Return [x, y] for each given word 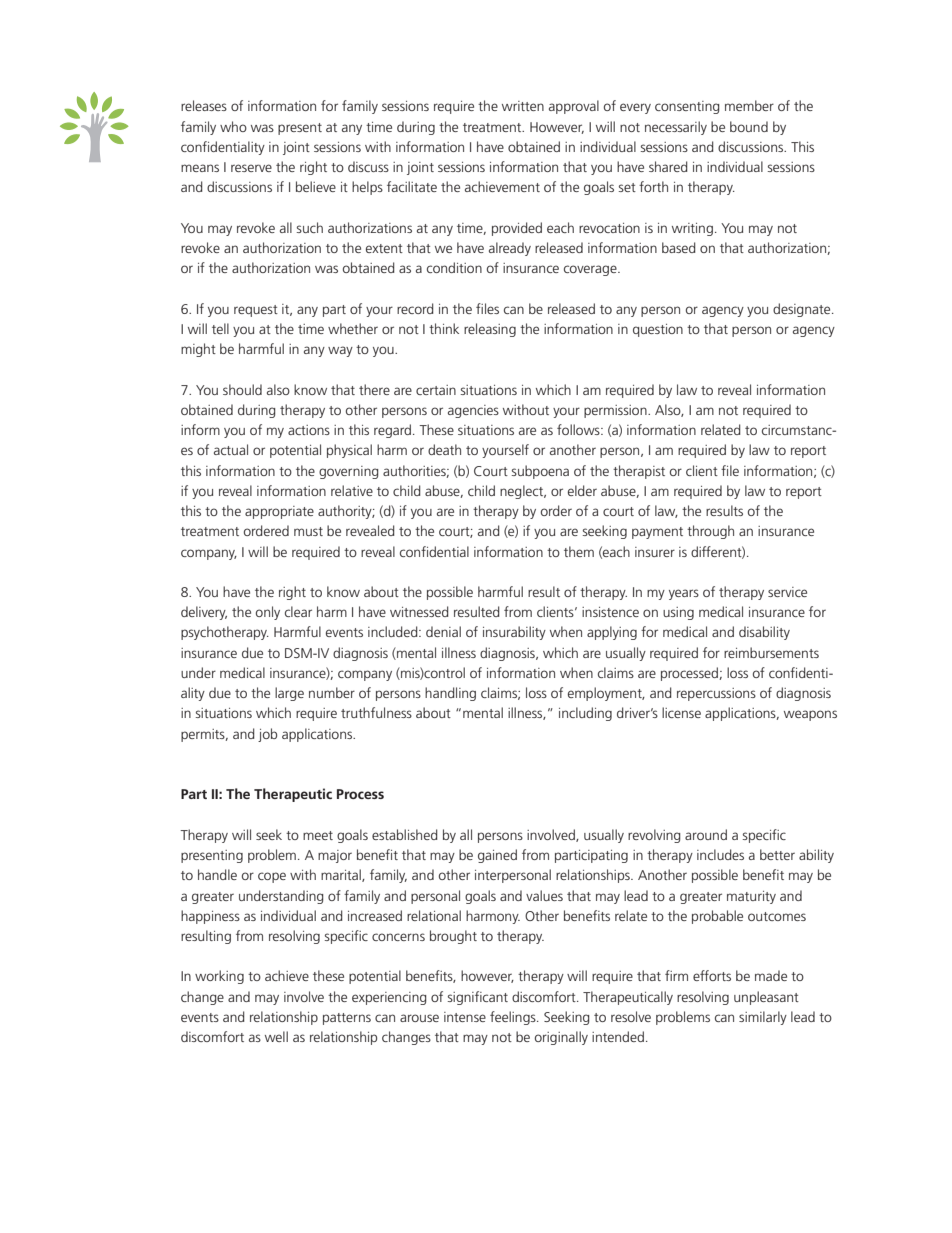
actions [309, 430]
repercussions [716, 694]
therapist [639, 472]
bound [749, 126]
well [276, 1036]
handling [450, 694]
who [233, 126]
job [267, 735]
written [523, 106]
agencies [473, 411]
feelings [514, 1018]
